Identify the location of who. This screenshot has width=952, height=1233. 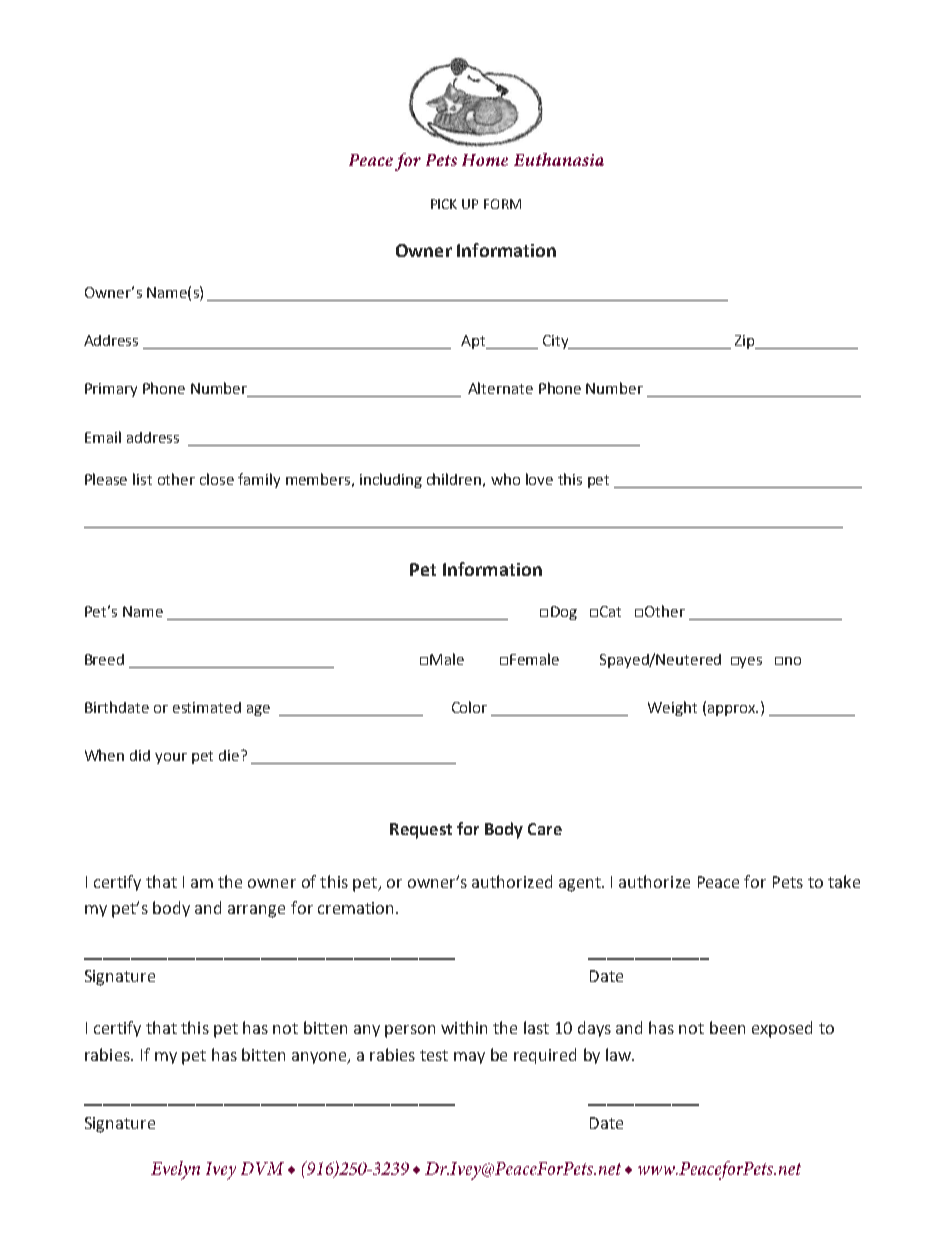
(505, 479).
